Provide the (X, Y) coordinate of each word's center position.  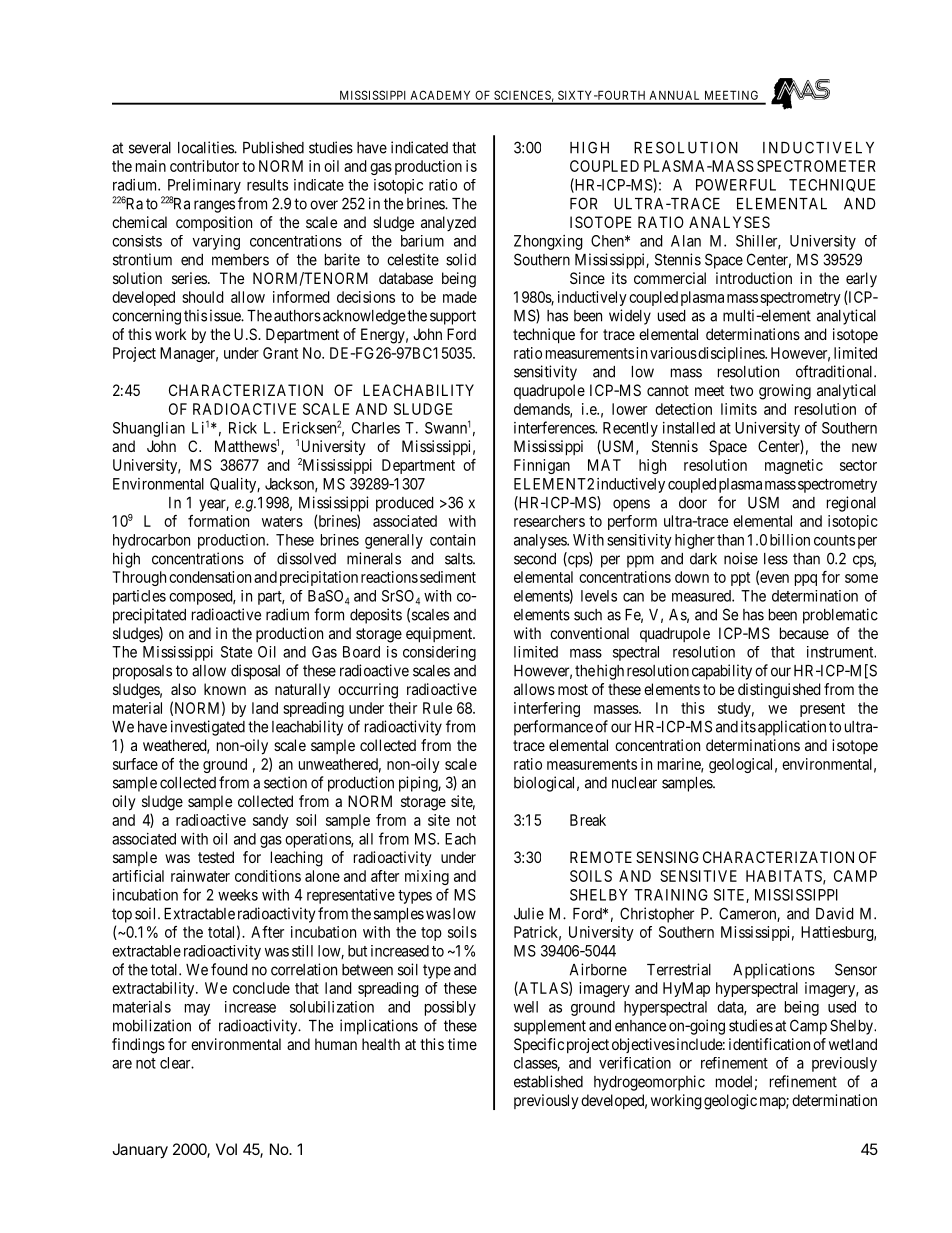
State (236, 652)
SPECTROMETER (816, 166)
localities (206, 147)
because (804, 633)
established (548, 1081)
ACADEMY (440, 95)
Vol (226, 1149)
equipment (440, 635)
